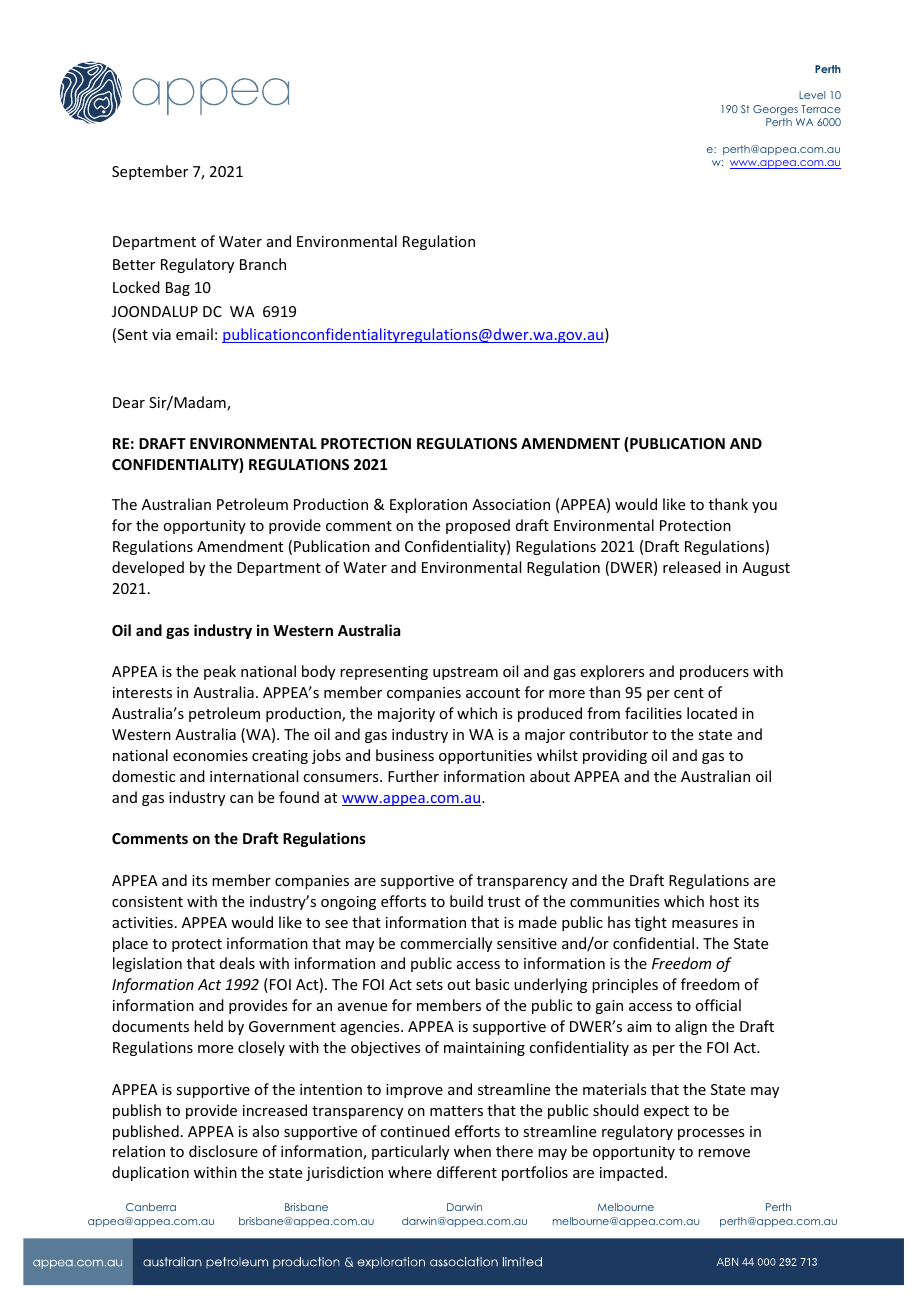 This screenshot has width=924, height=1309. I want to click on Association, so click(511, 504).
